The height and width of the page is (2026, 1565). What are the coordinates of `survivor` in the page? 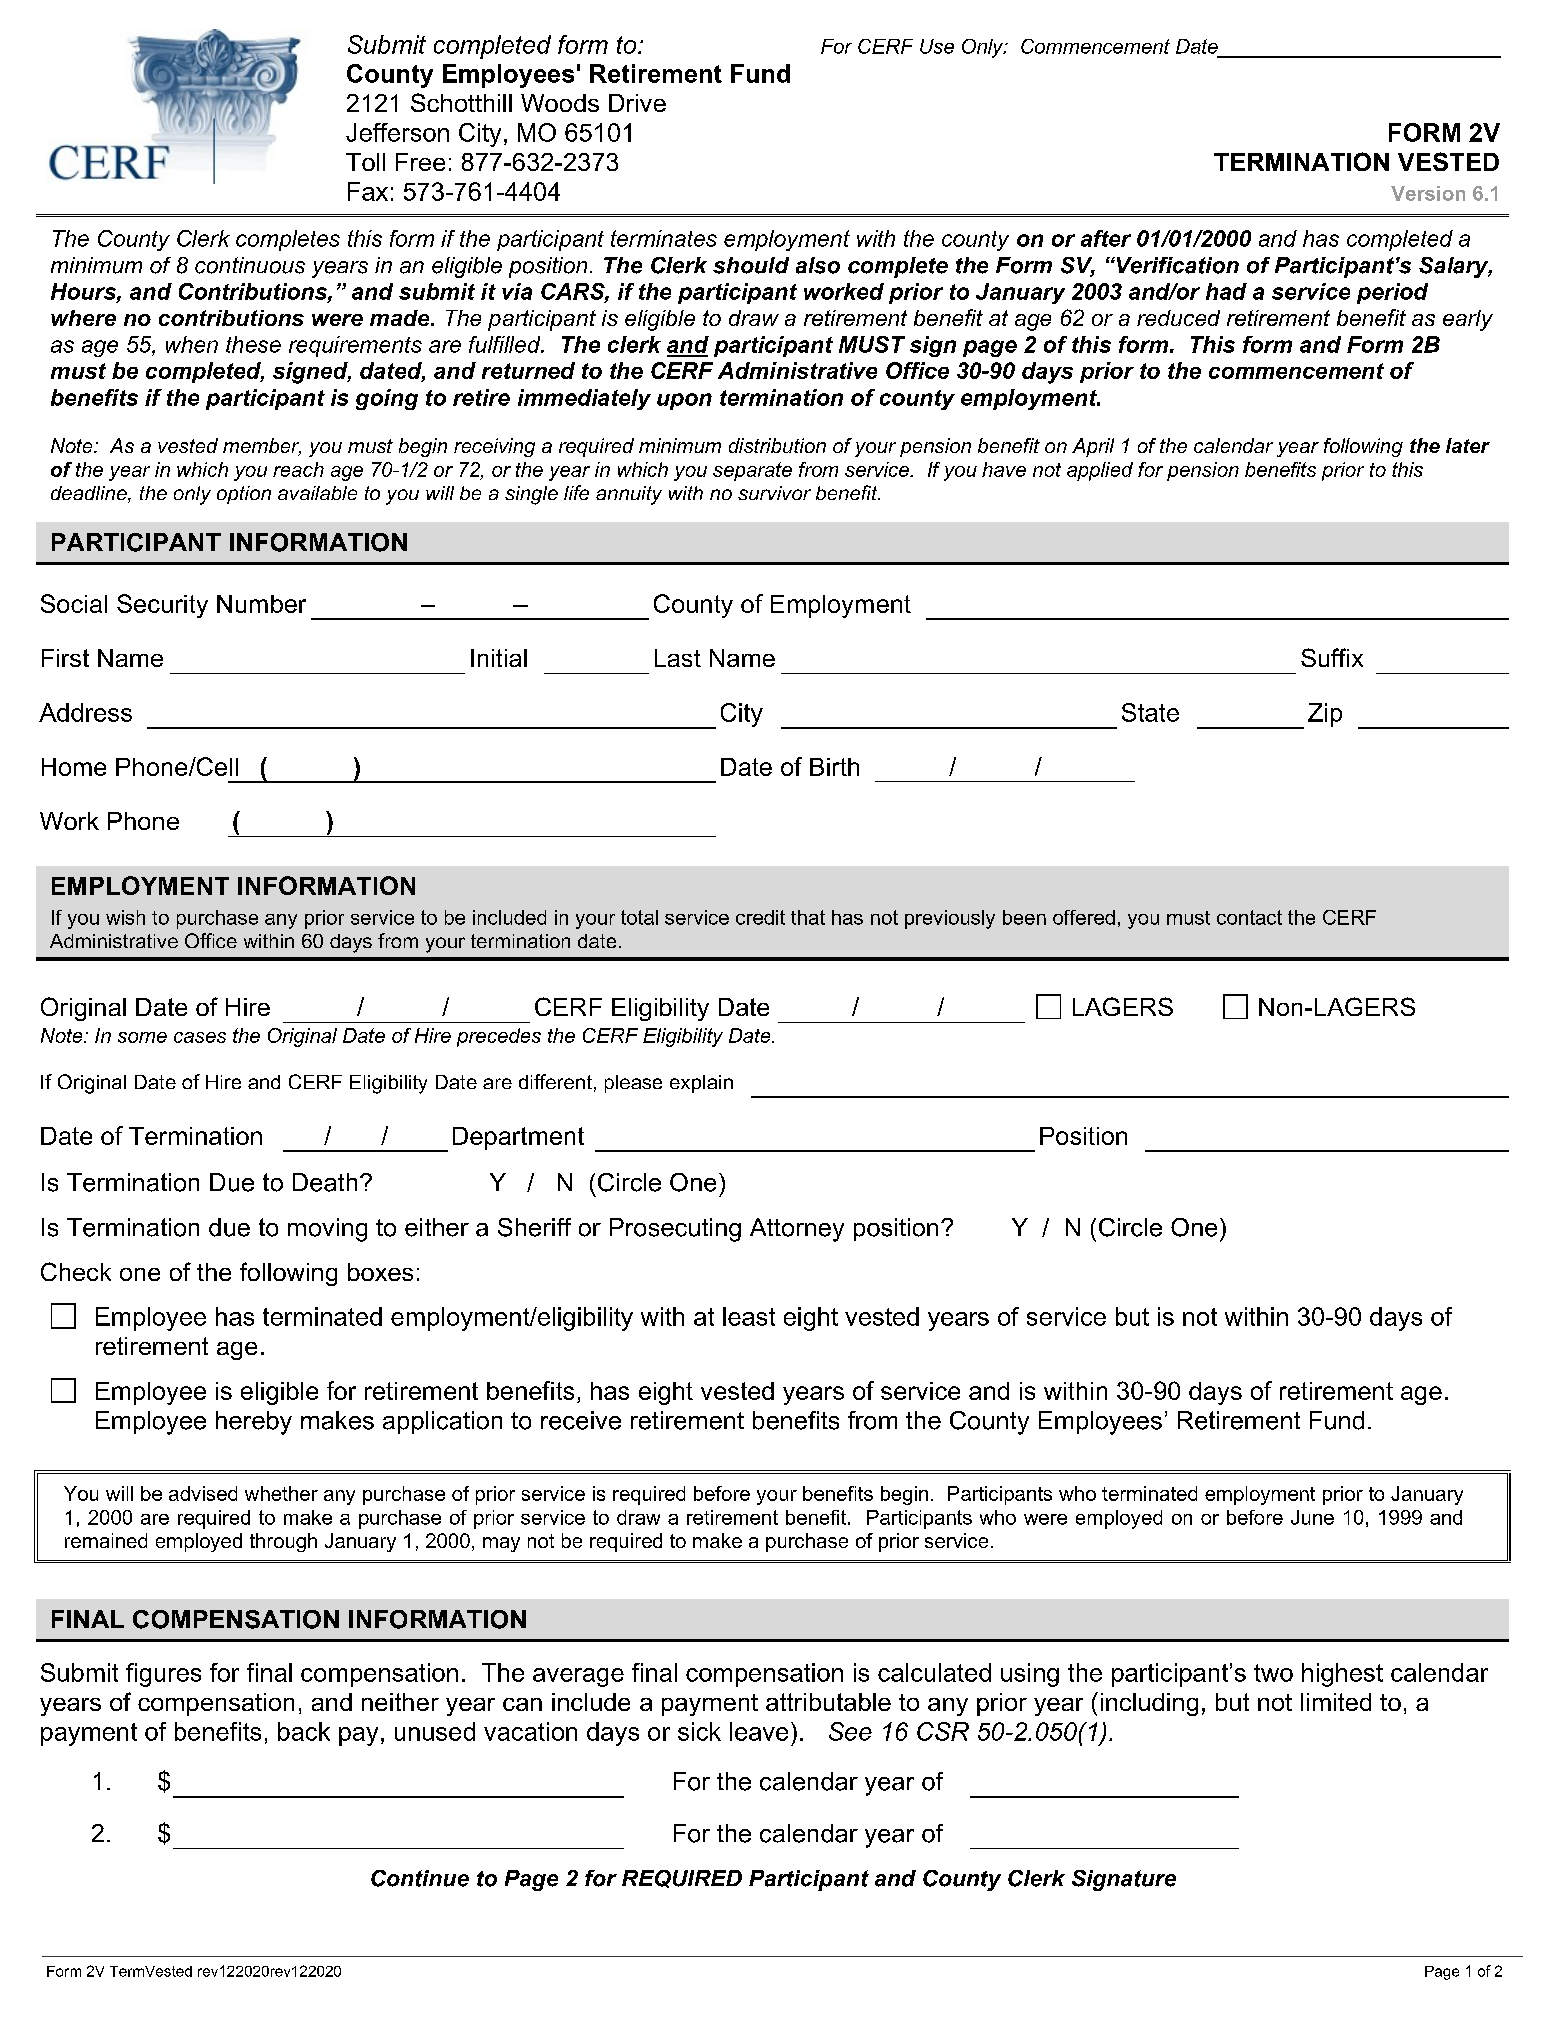 It's located at (774, 493).
